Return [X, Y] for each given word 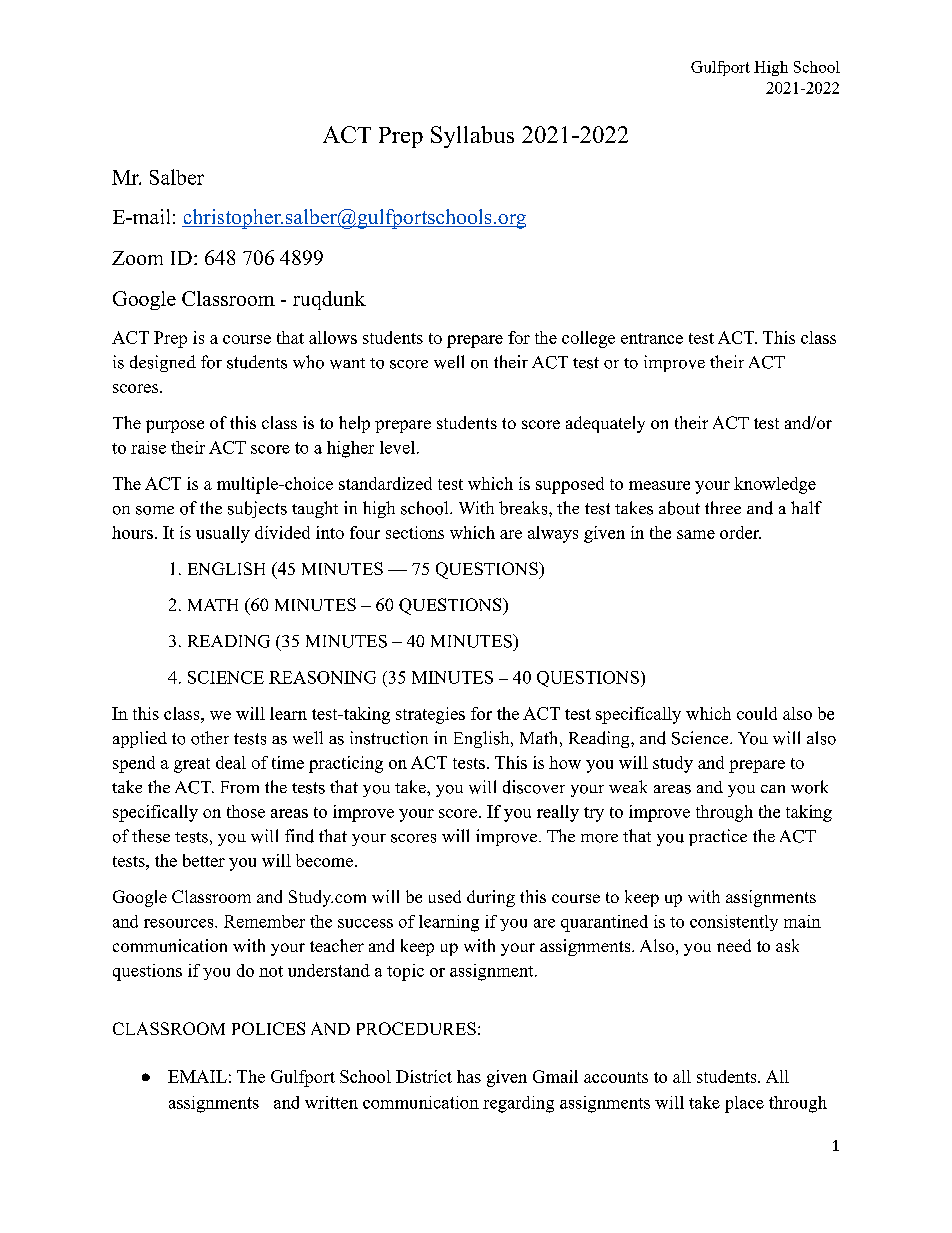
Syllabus [472, 137]
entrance [652, 338]
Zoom [137, 258]
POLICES [268, 1028]
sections [415, 532]
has [469, 1076]
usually [223, 534]
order [740, 532]
